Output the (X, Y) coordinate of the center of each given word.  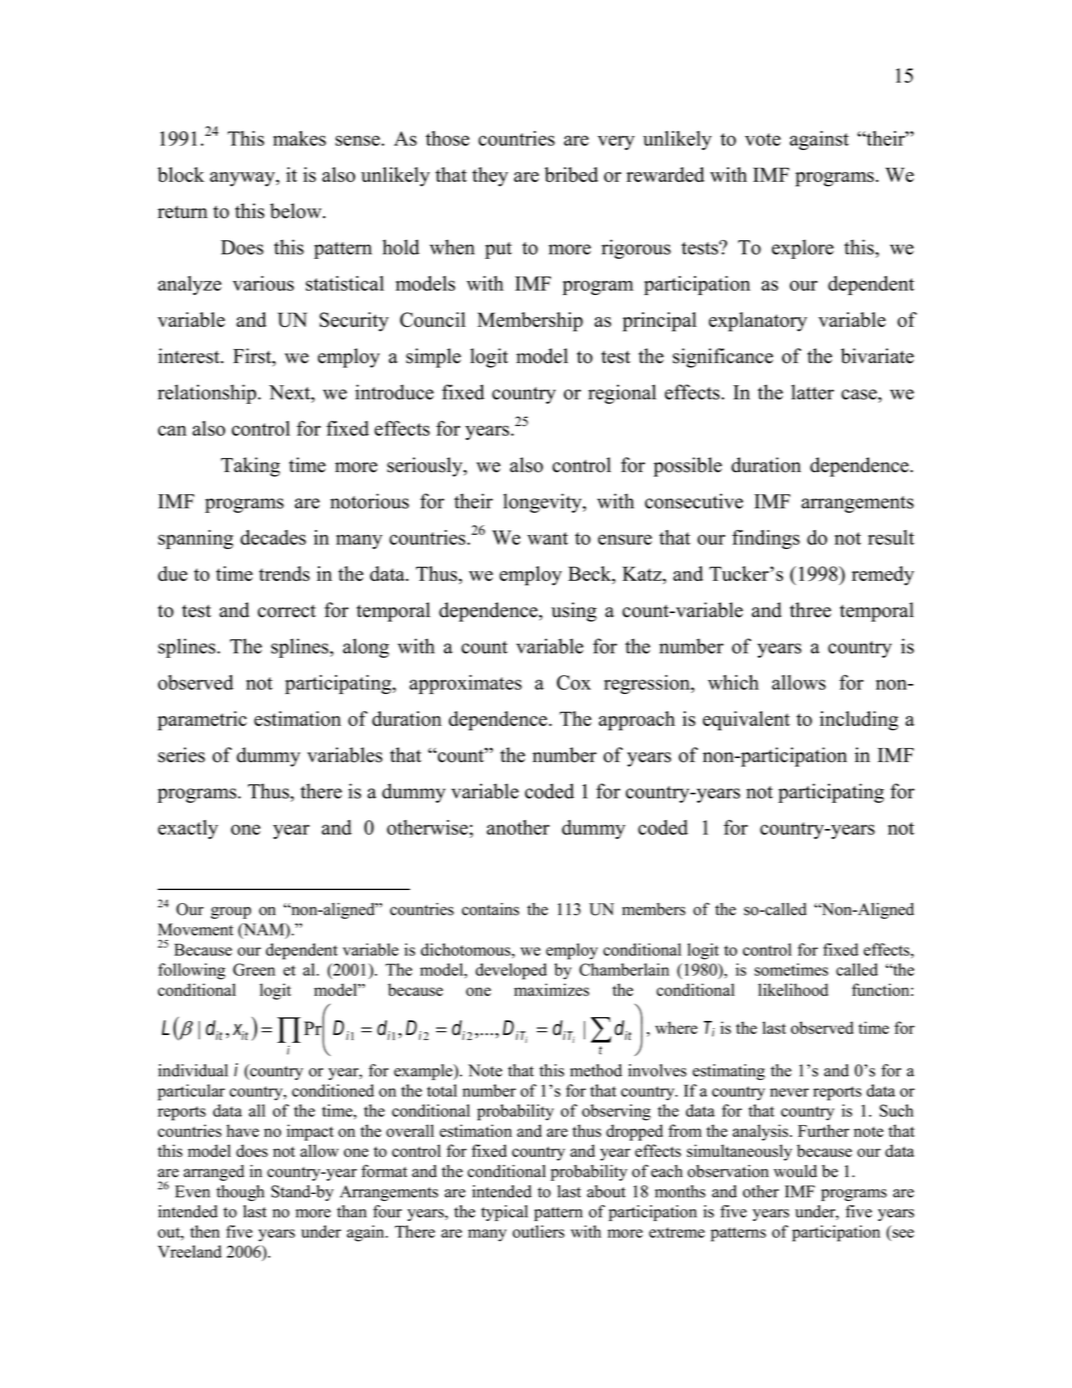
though (240, 1193)
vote (763, 139)
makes (299, 138)
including (859, 721)
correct (287, 611)
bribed (571, 174)
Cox (574, 682)
